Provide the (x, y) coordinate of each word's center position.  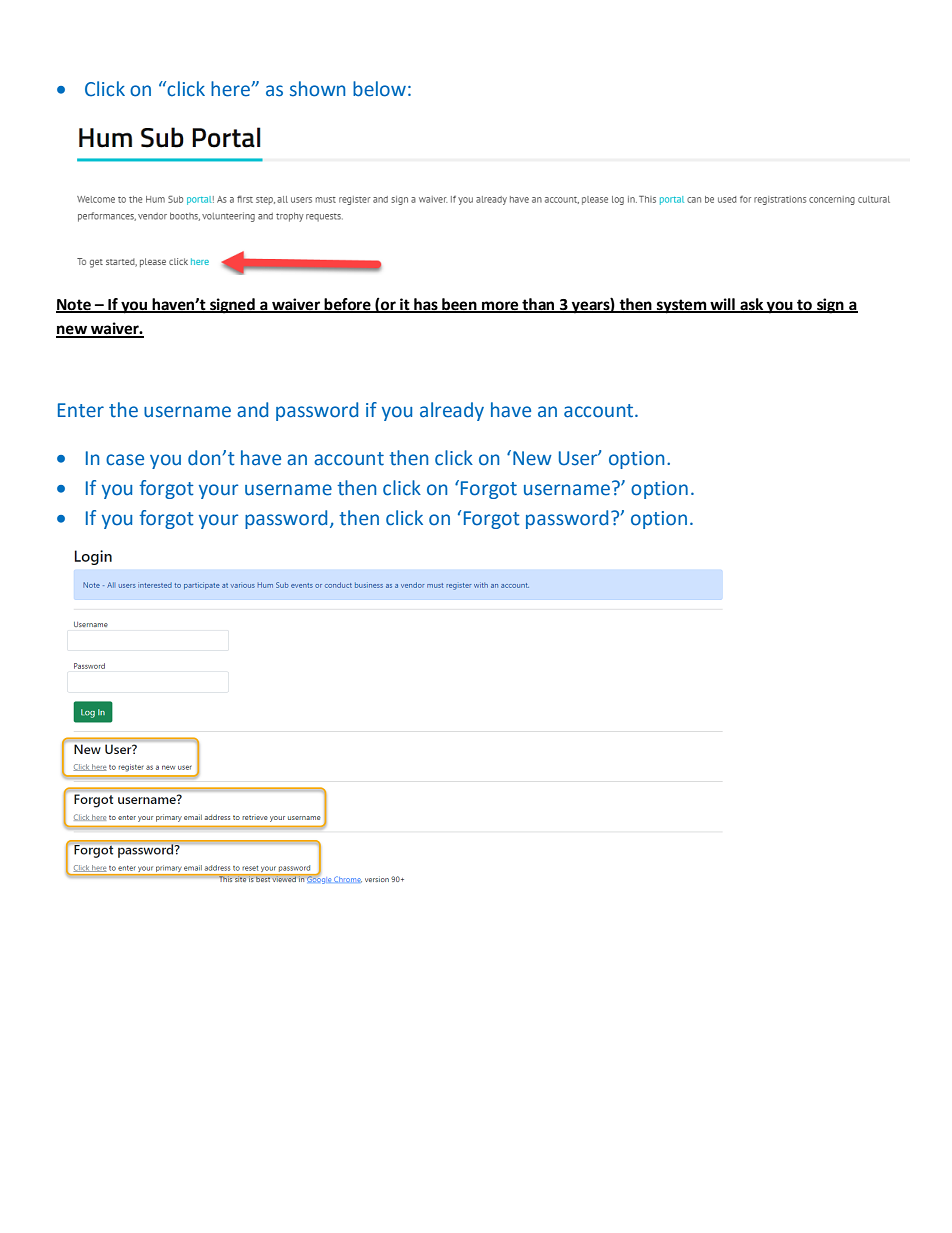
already (452, 411)
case (125, 460)
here (232, 89)
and (252, 410)
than (538, 305)
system (682, 306)
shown (317, 89)
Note (74, 305)
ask (752, 305)
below (379, 89)
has (426, 305)
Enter (81, 410)
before (347, 305)
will (722, 305)
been (459, 305)
